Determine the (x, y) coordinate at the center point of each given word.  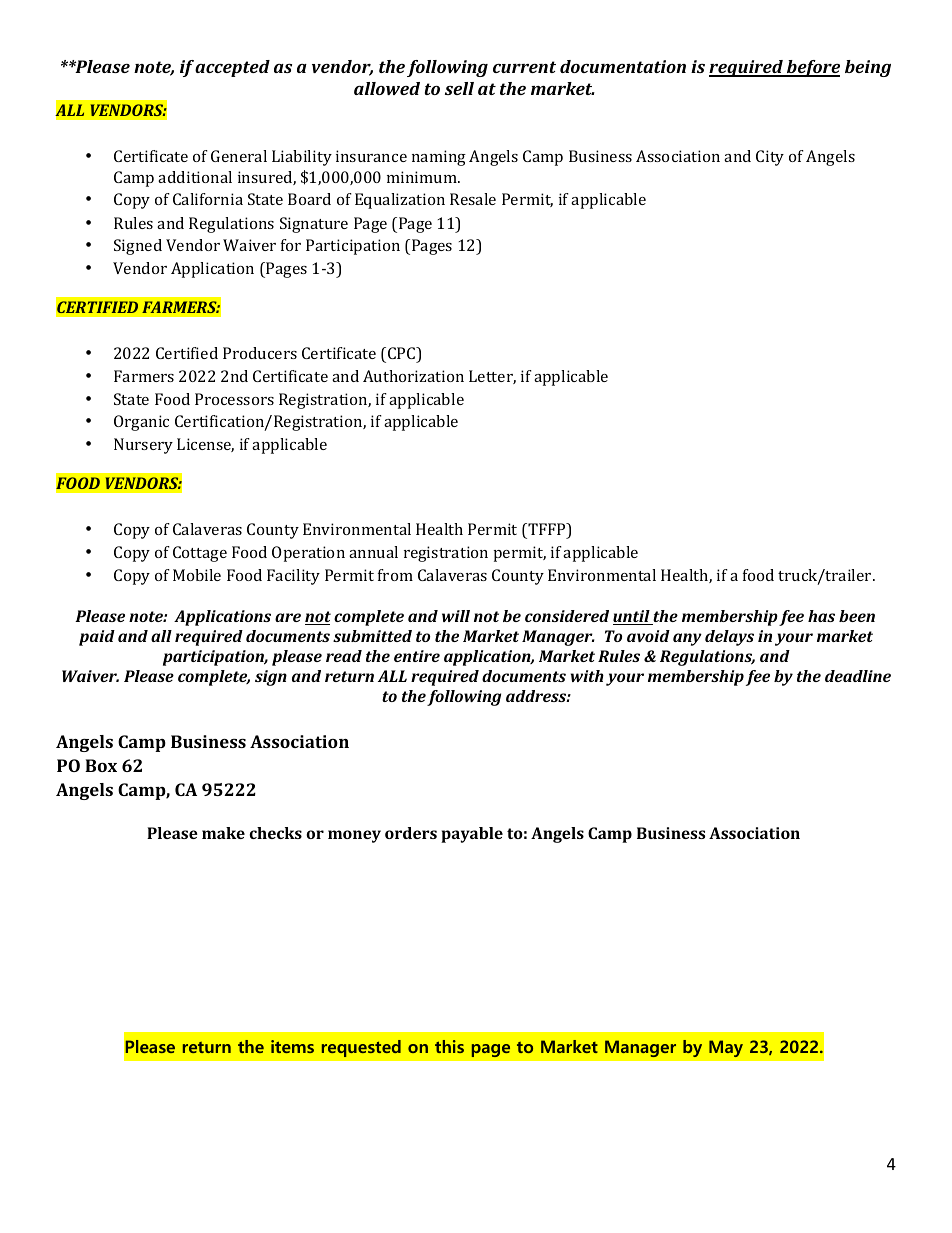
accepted (232, 68)
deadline (858, 676)
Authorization (413, 376)
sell (459, 88)
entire (417, 656)
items (292, 1046)
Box (101, 765)
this (449, 1046)
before (812, 68)
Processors (234, 399)
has (821, 616)
